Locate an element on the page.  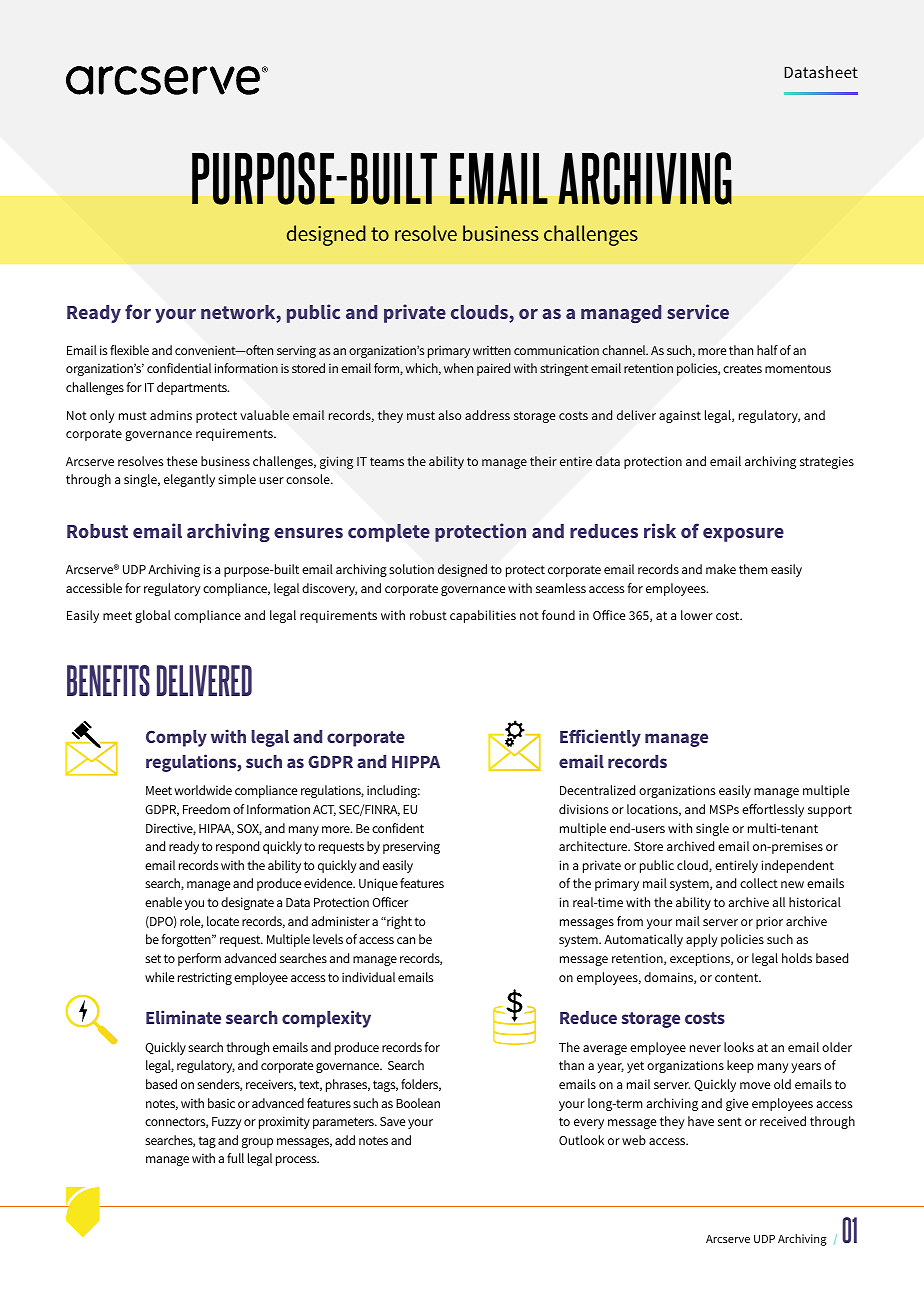
Fuzzy is located at coordinates (227, 1123).
